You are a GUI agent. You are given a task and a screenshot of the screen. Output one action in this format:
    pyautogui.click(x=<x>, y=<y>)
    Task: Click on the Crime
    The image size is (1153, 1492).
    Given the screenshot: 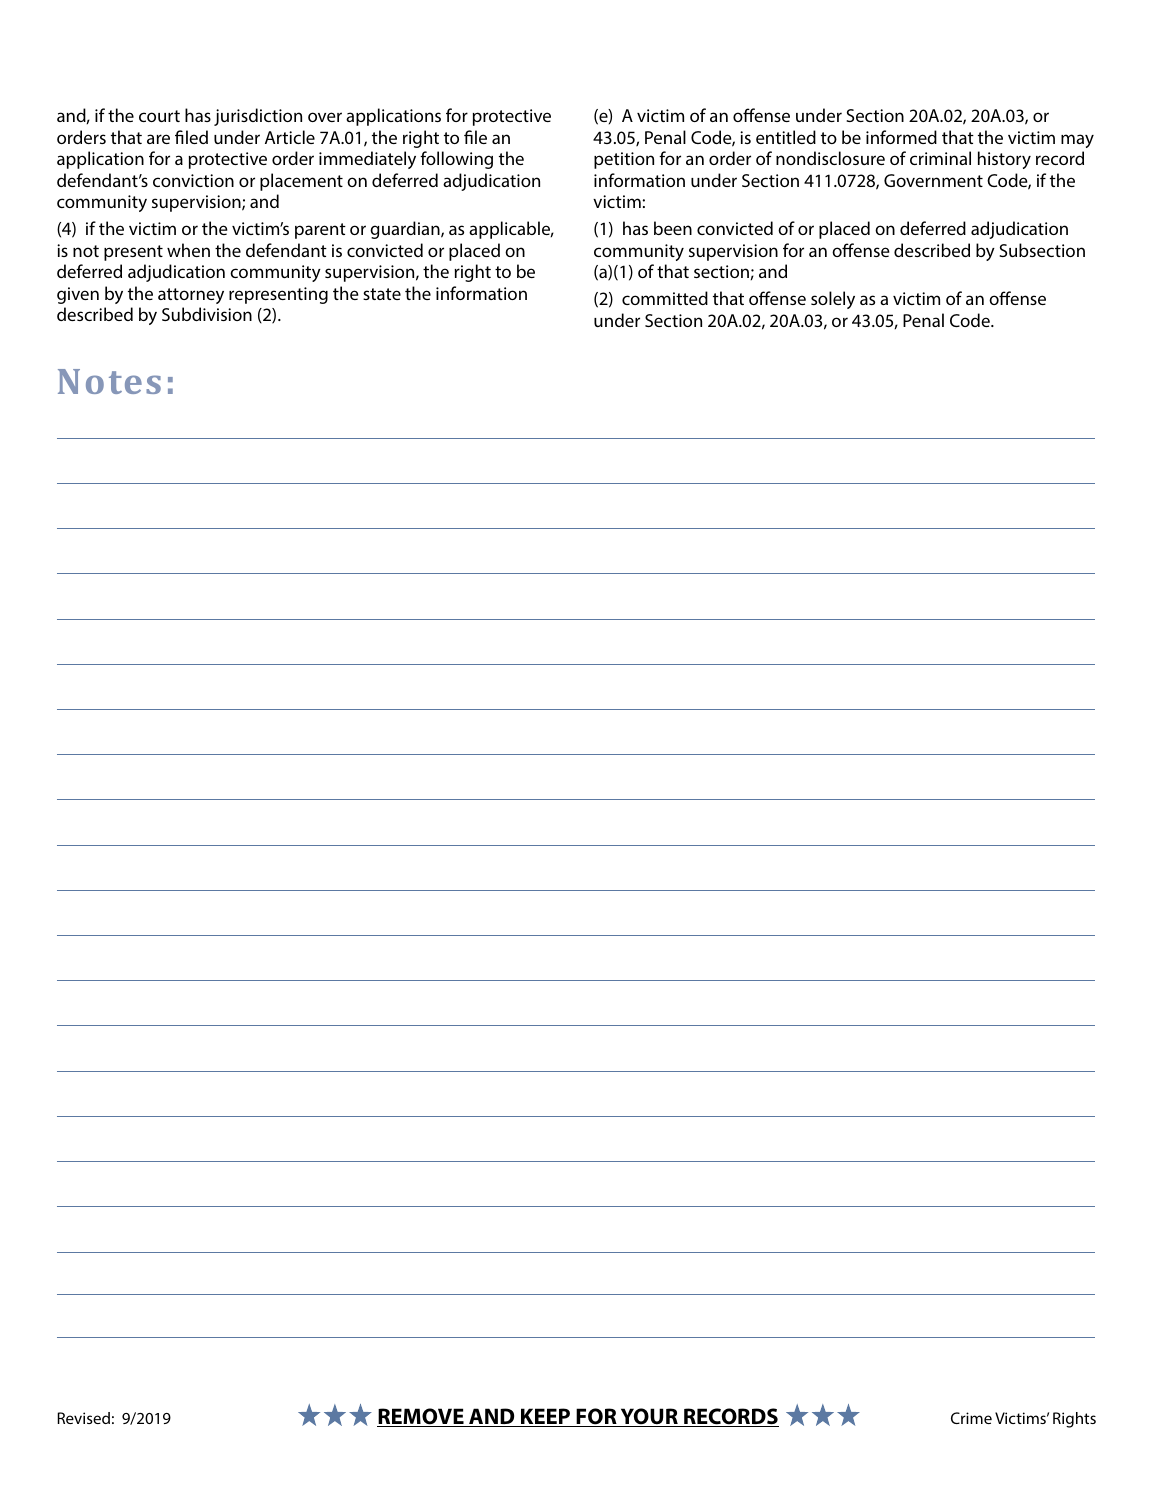 What is the action you would take?
    pyautogui.click(x=971, y=1418)
